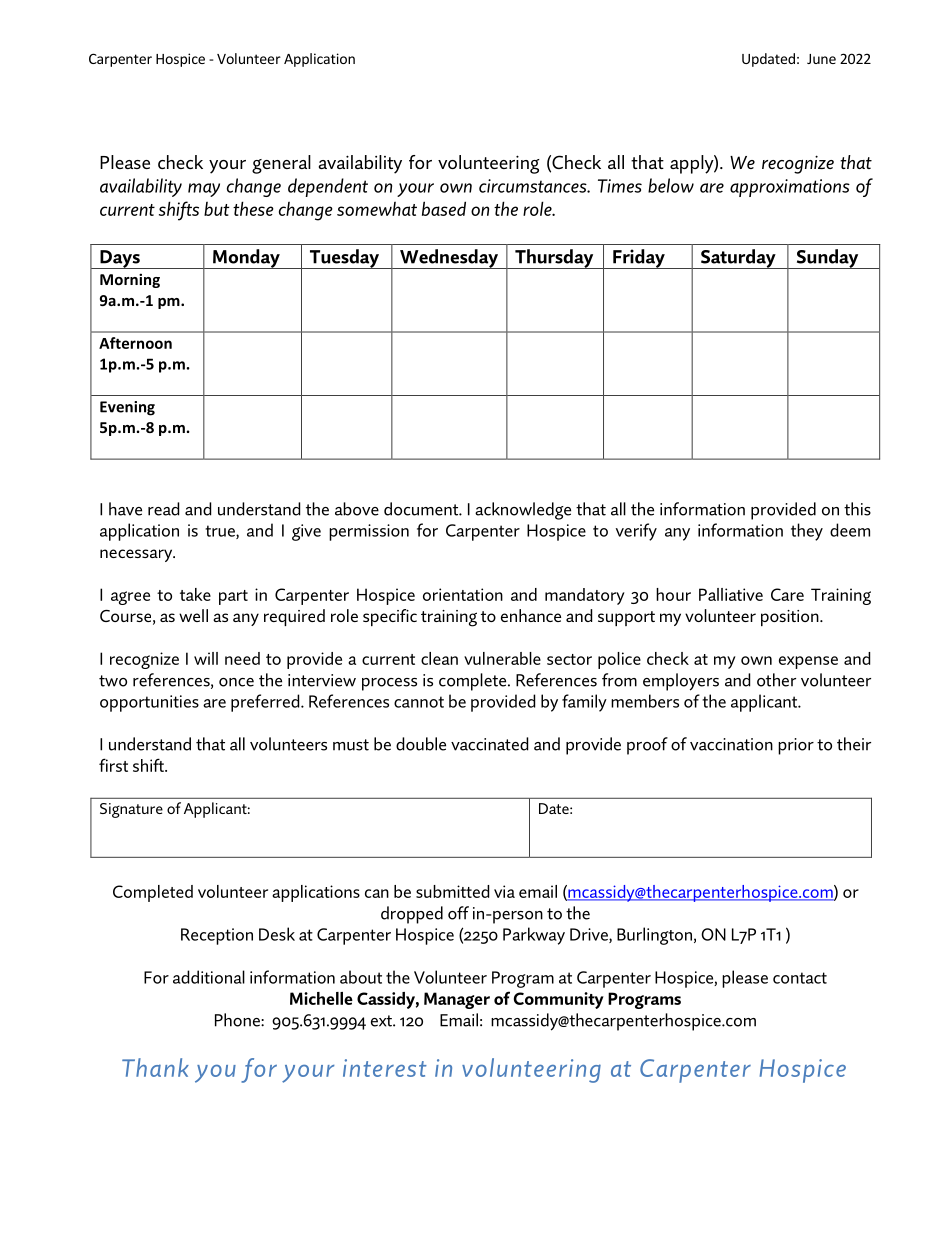 This document has height=1233, width=952. Describe the element at coordinates (281, 164) in the document. I see `general` at that location.
